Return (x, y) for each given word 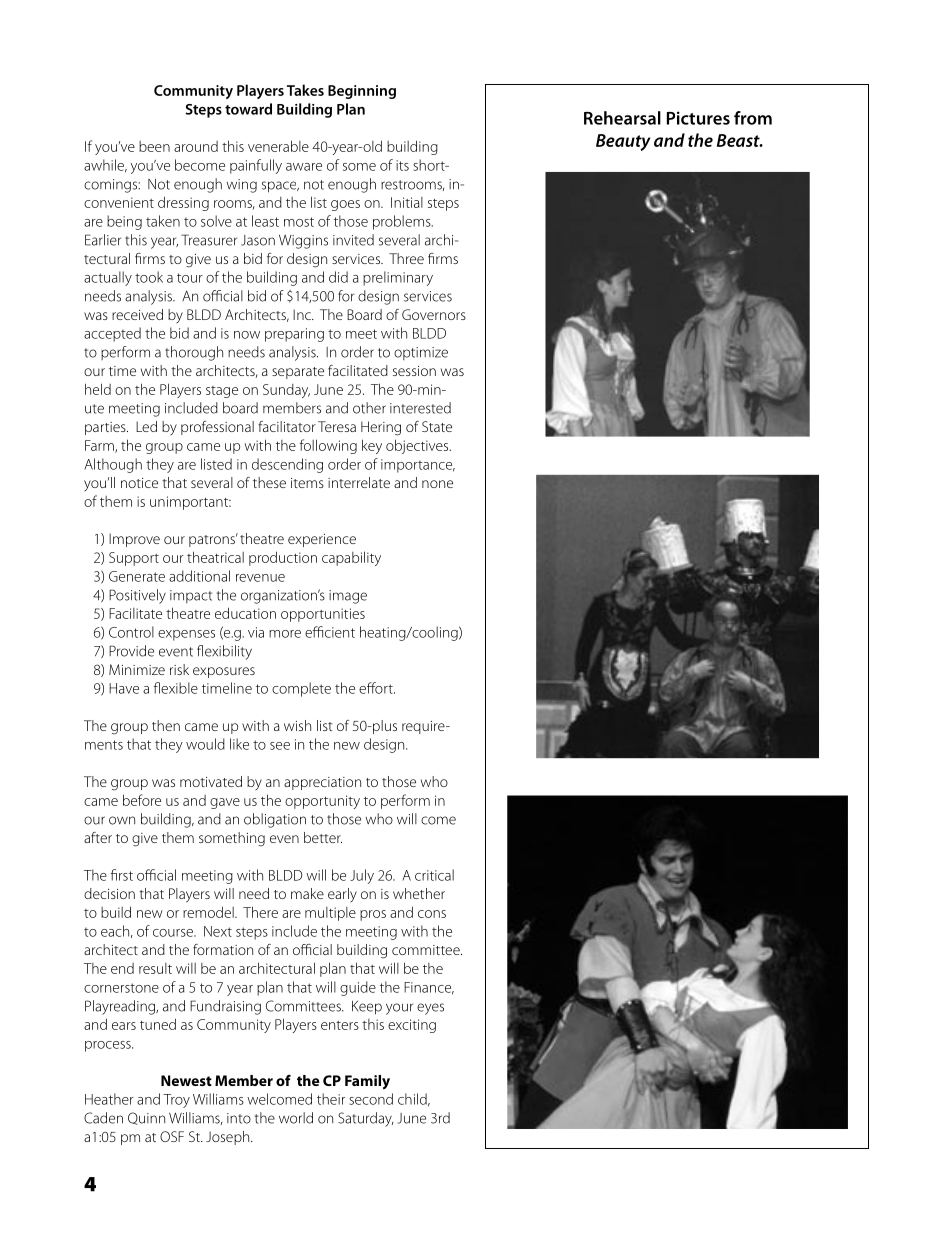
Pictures (698, 118)
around (196, 146)
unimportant (190, 503)
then (166, 725)
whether (419, 893)
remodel (209, 912)
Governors (434, 314)
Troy (176, 1101)
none (437, 484)
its (402, 165)
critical (434, 875)
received (137, 314)
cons (432, 914)
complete (301, 689)
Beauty (623, 142)
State (437, 426)
